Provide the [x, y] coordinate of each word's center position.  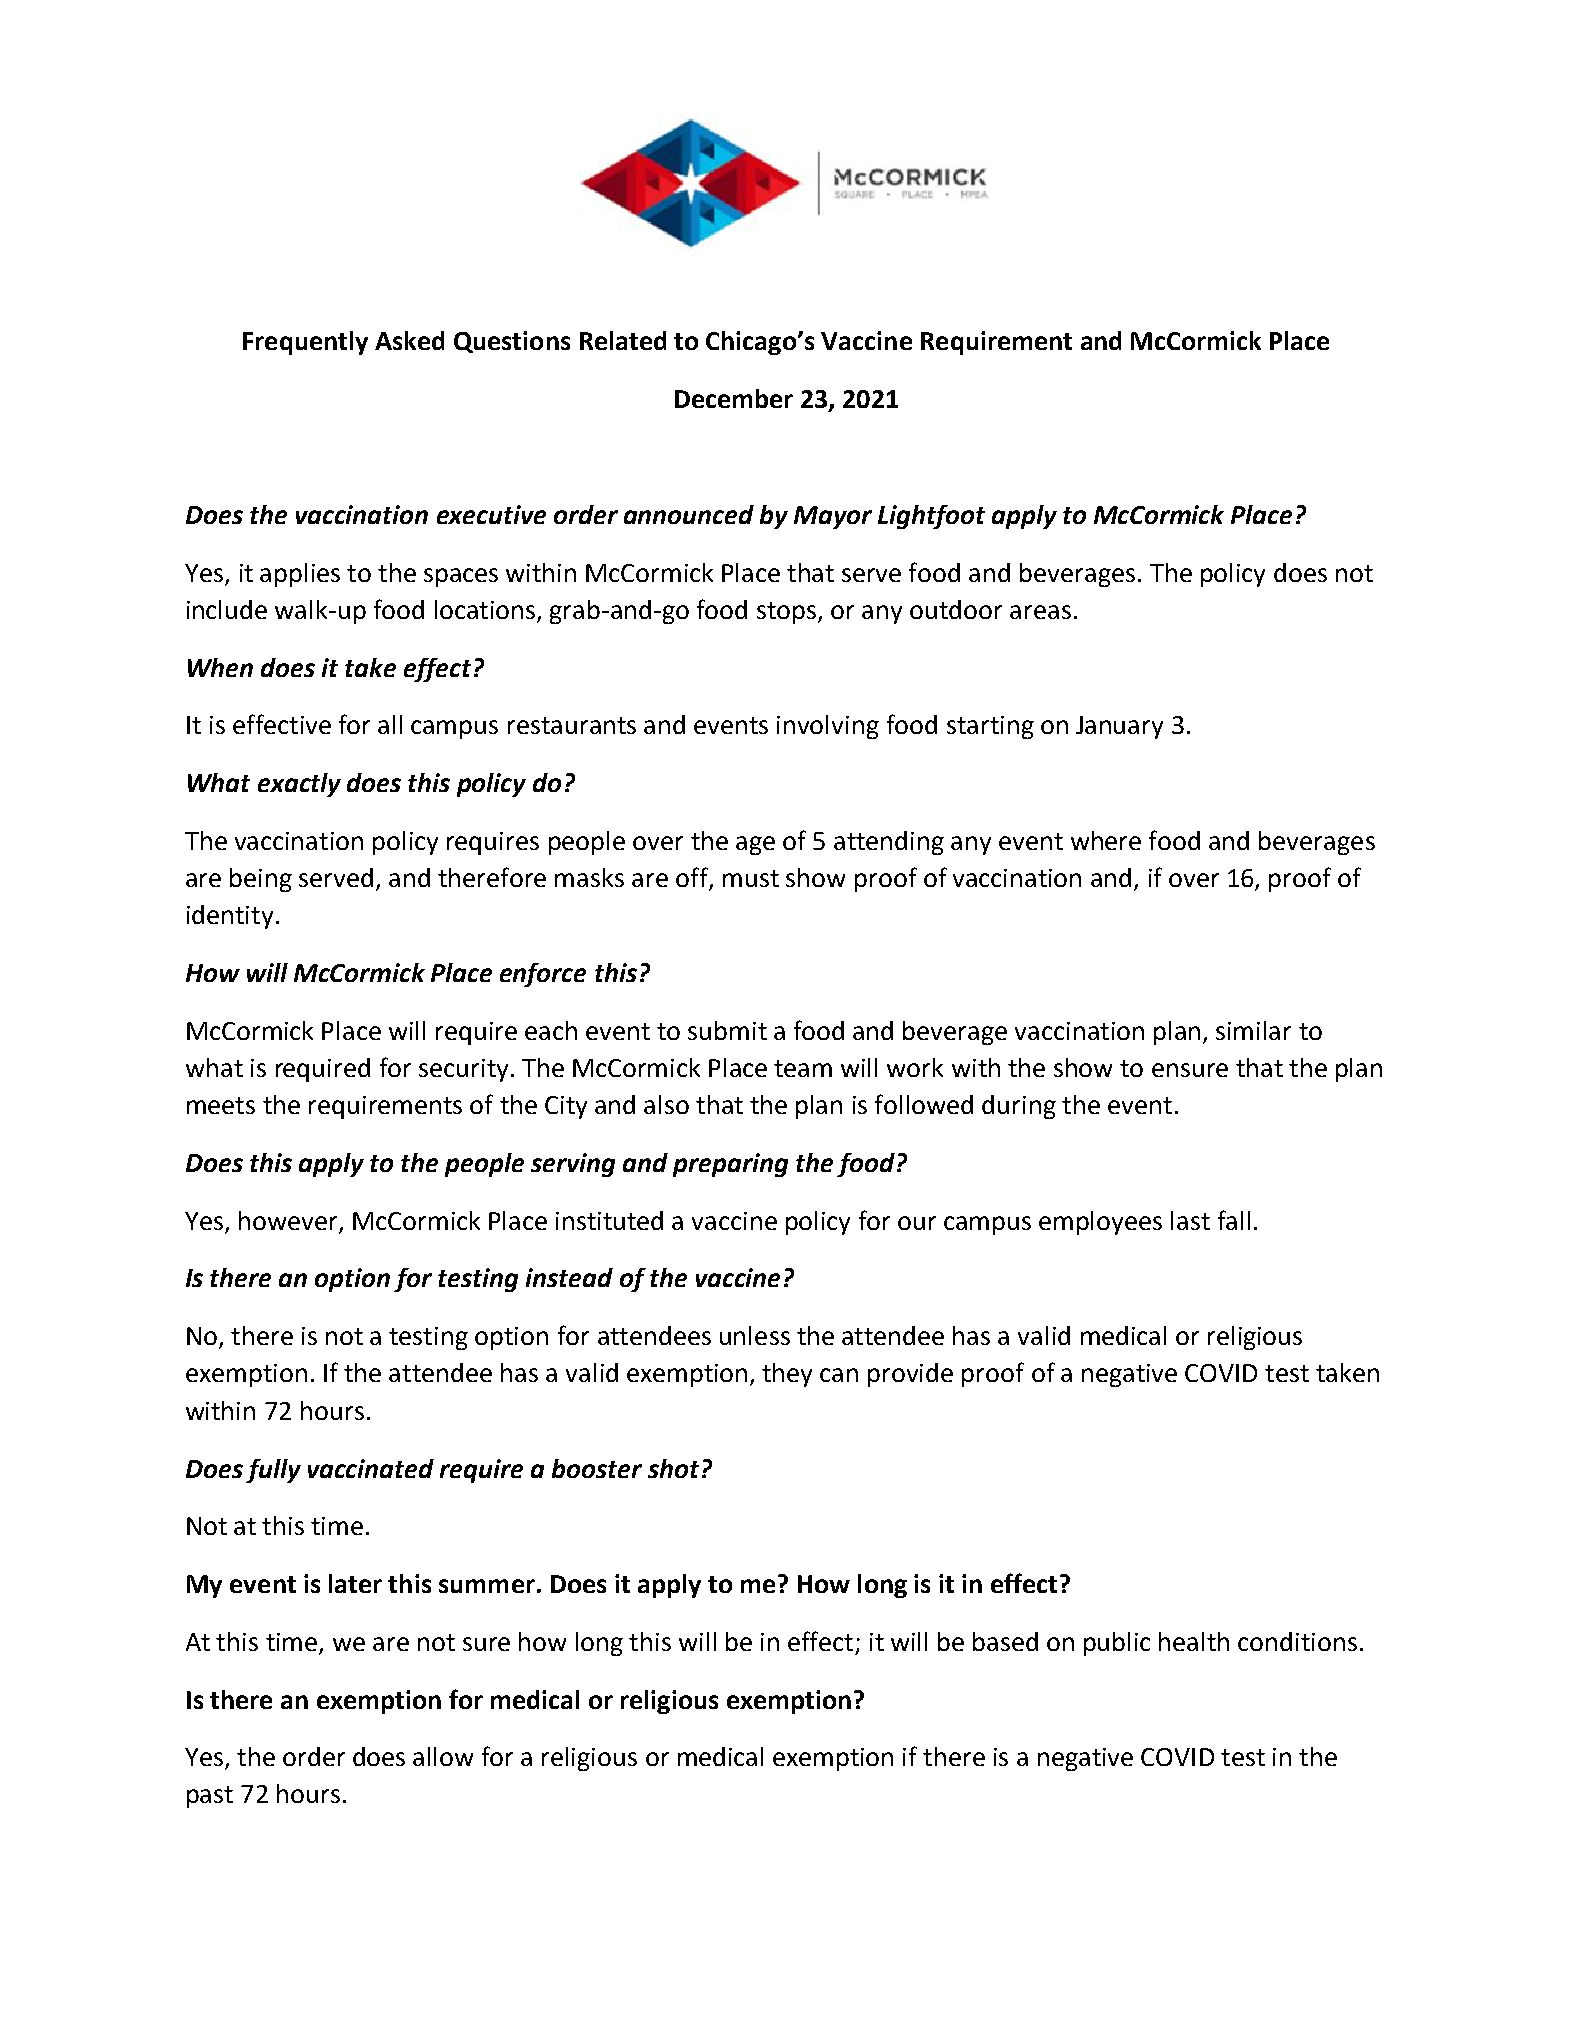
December [734, 398]
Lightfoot [931, 517]
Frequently [305, 343]
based [1005, 1641]
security [463, 1070]
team [803, 1068]
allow [443, 1756]
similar [1253, 1030]
